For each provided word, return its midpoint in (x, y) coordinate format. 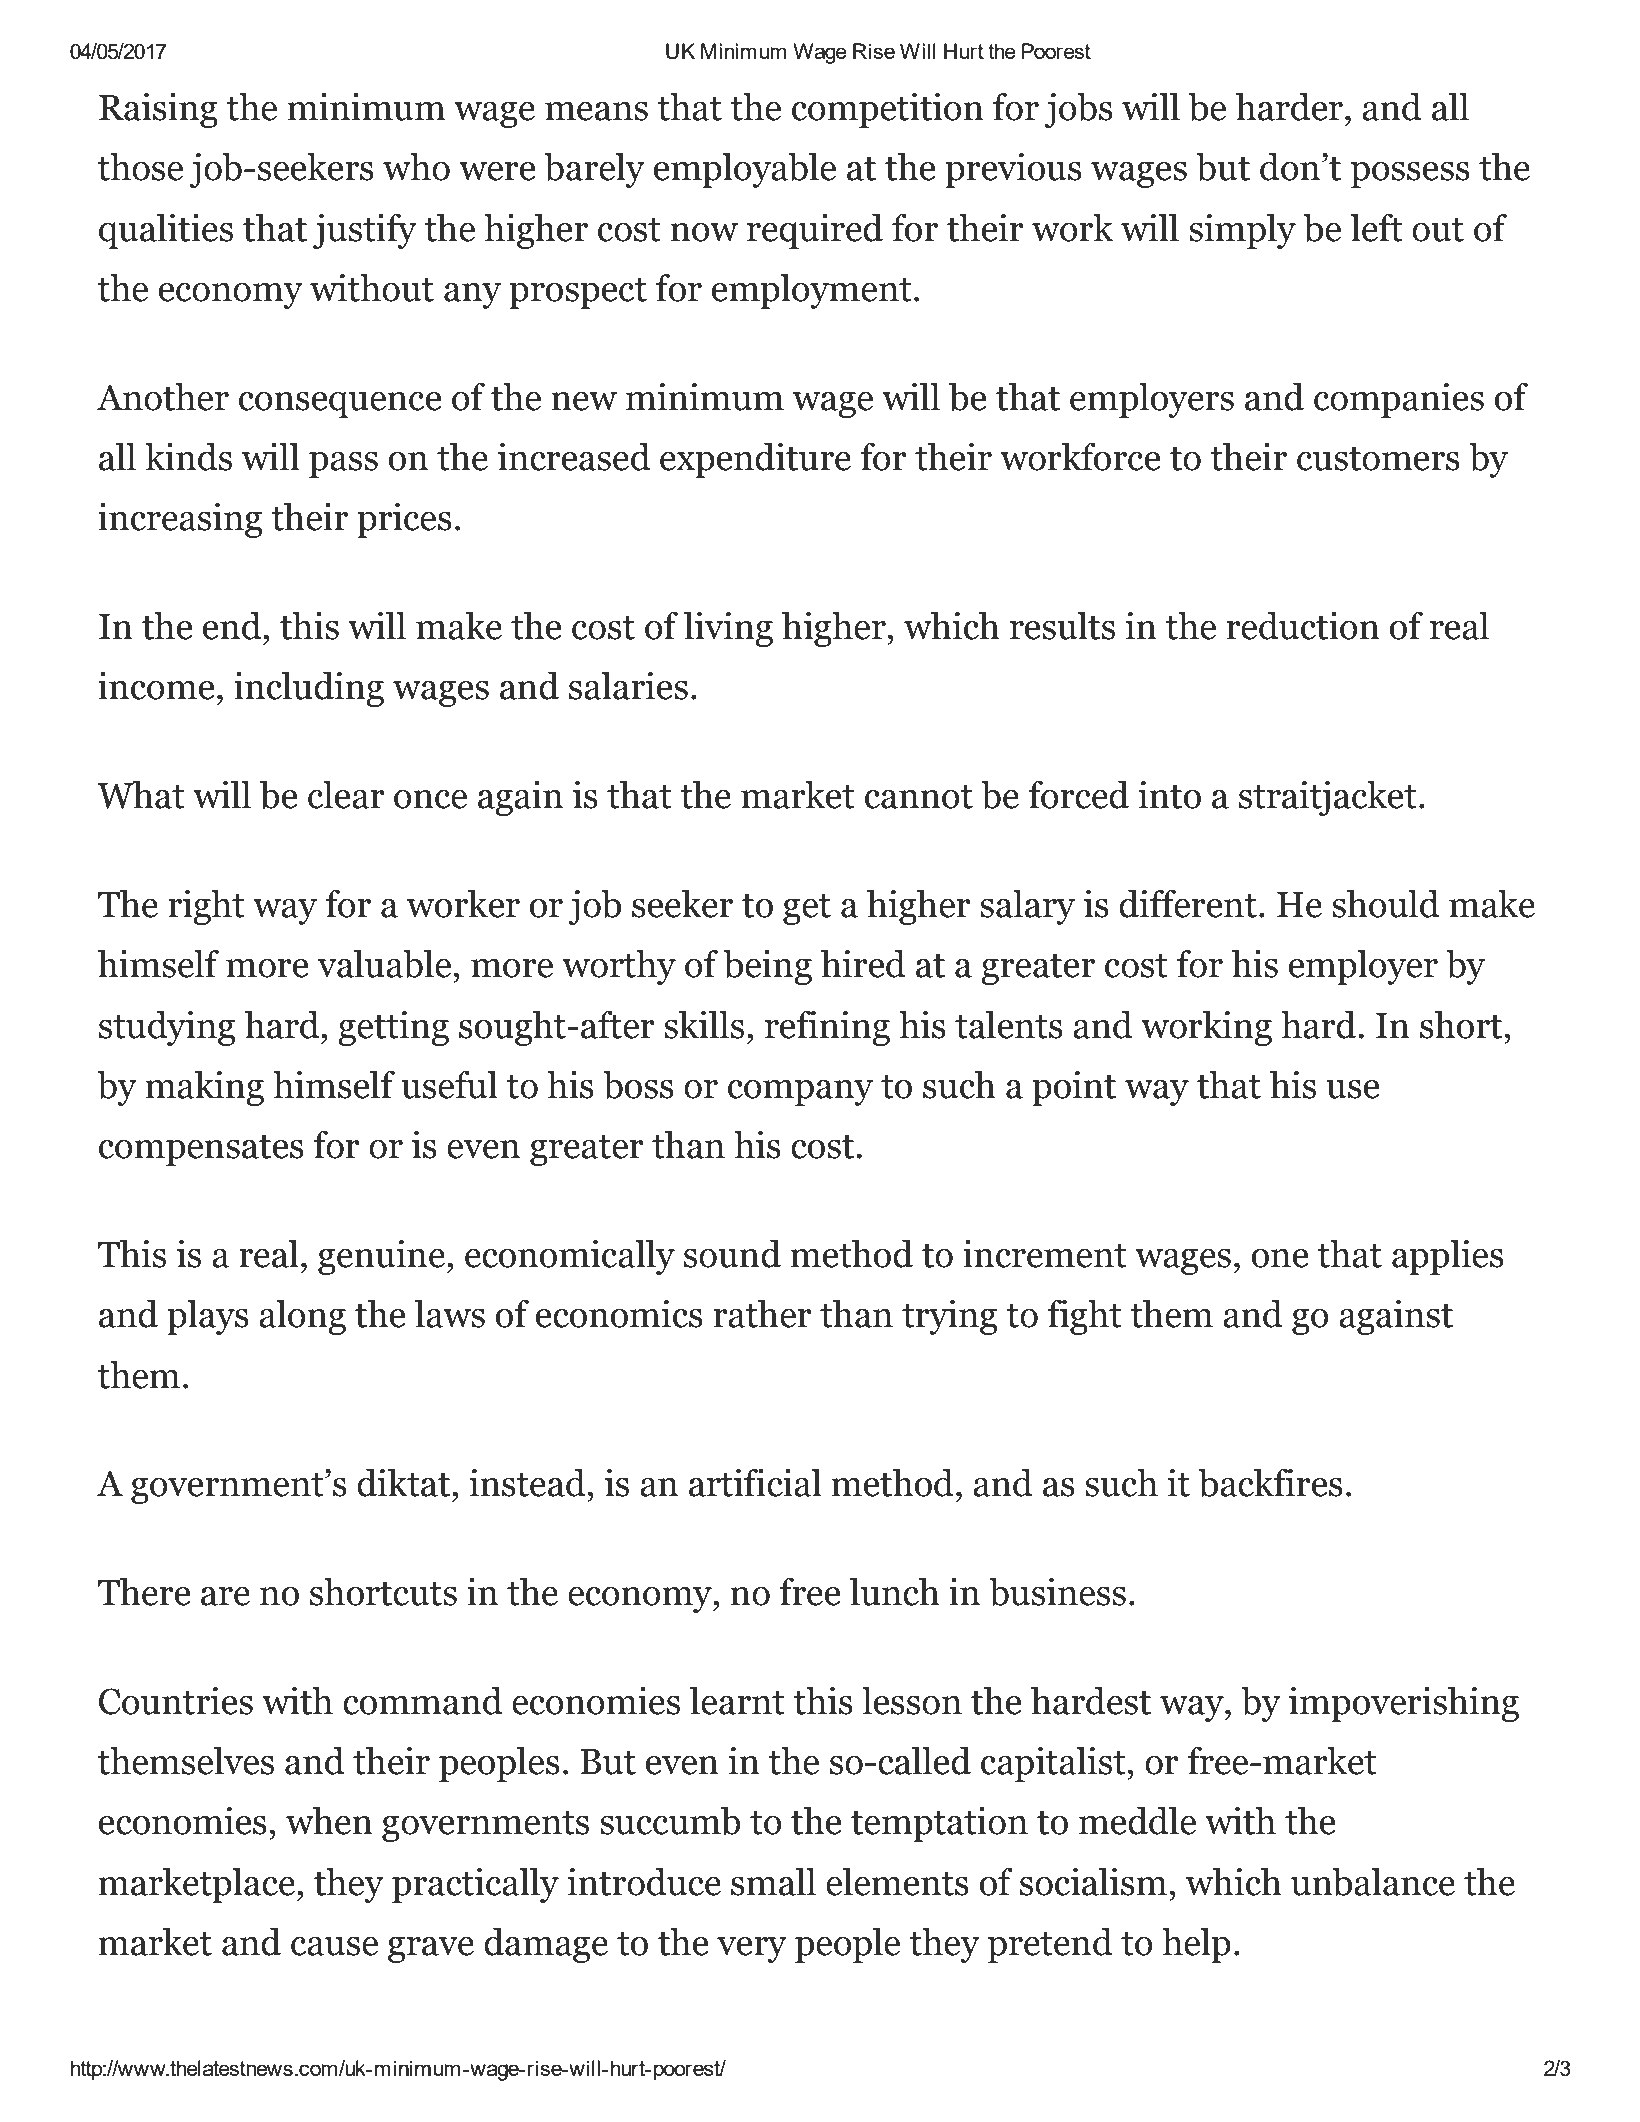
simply (1242, 231)
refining (827, 1028)
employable (745, 170)
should (1385, 904)
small (773, 1882)
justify (365, 231)
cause (334, 1946)
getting (393, 1028)
